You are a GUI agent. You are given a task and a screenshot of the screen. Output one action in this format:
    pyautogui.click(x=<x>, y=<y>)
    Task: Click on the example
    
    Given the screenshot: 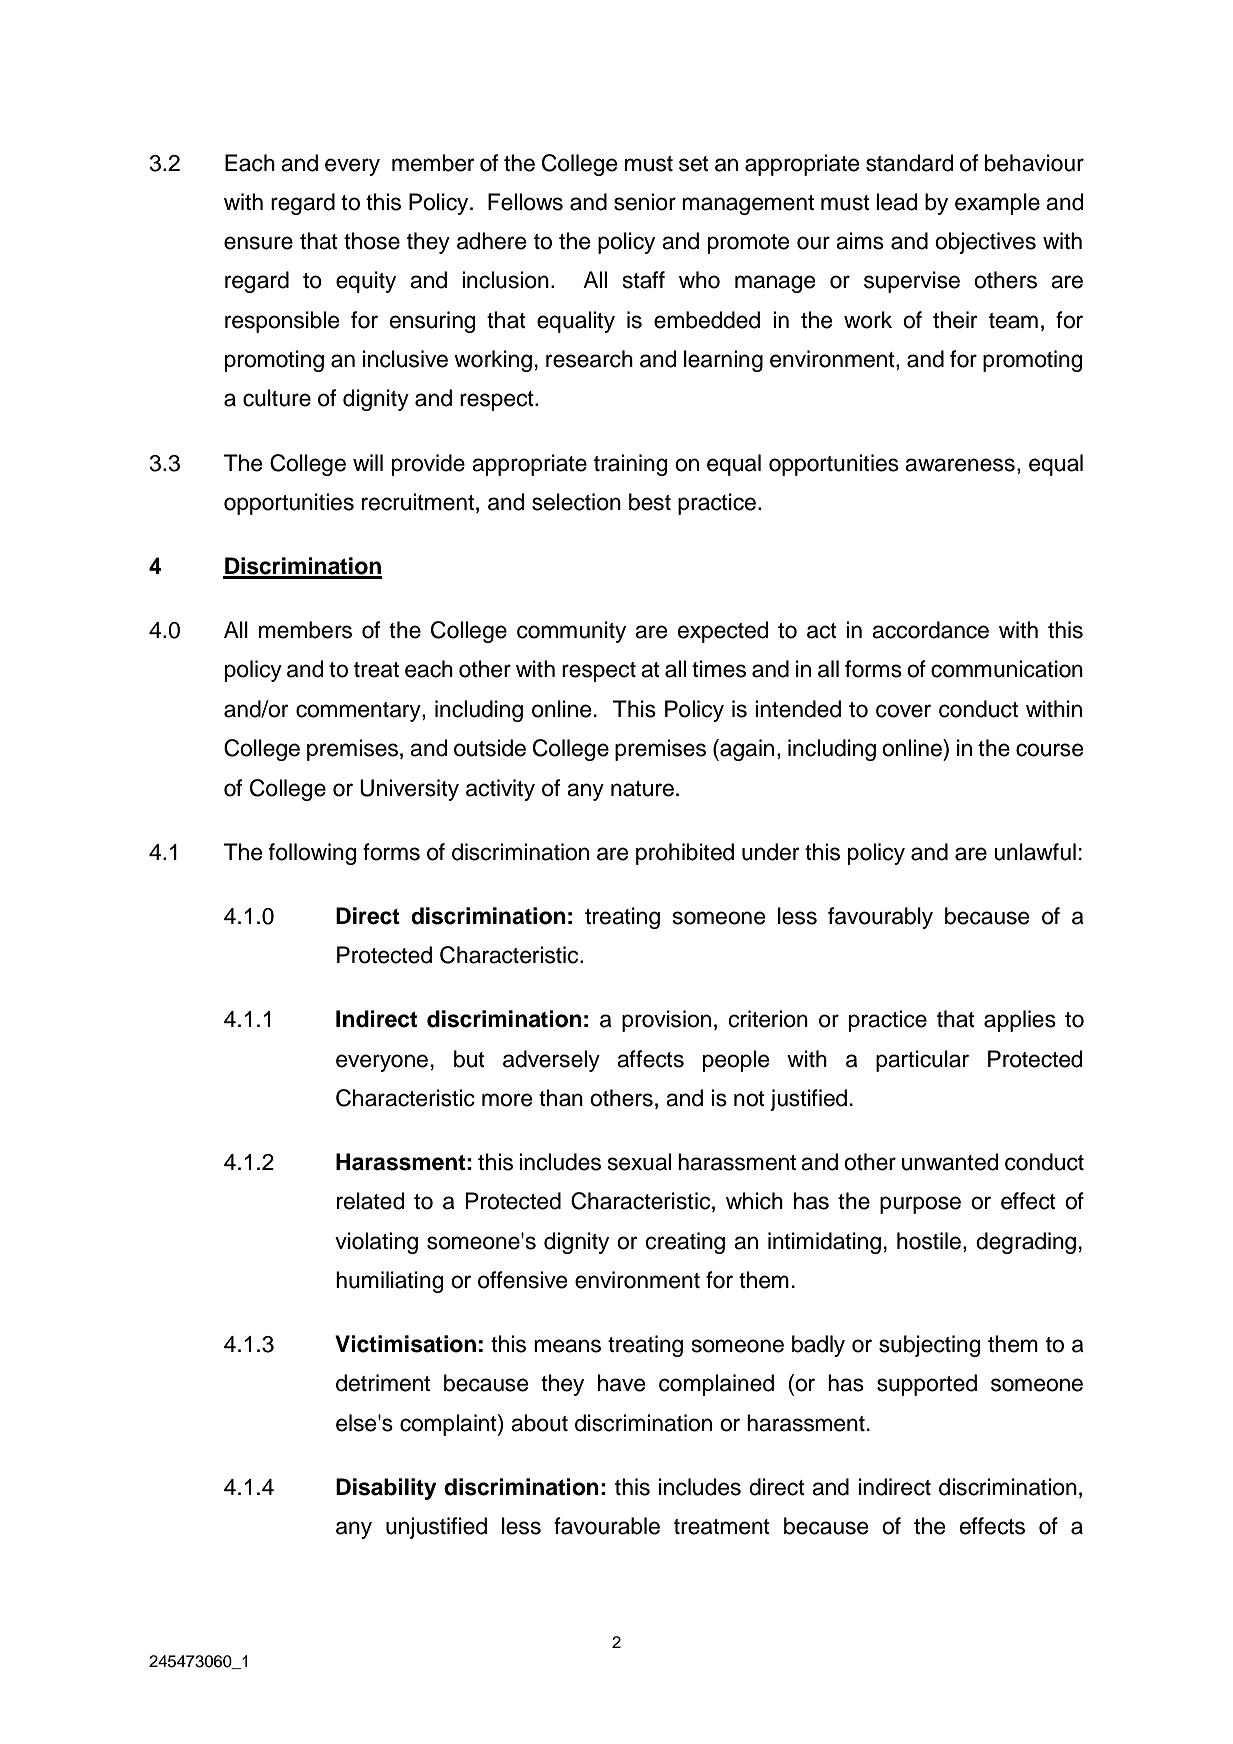 What is the action you would take?
    pyautogui.click(x=997, y=204)
